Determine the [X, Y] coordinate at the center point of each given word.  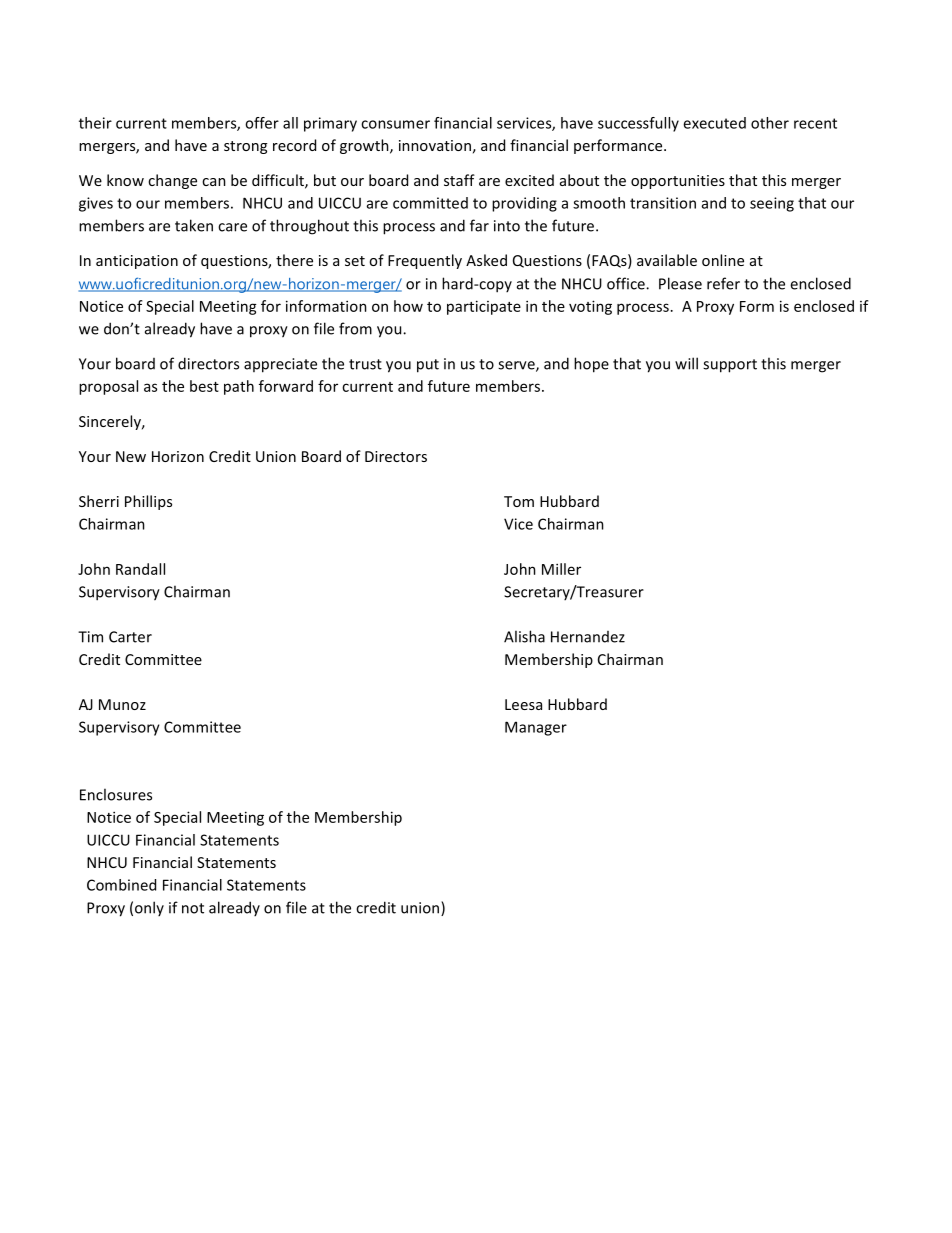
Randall [140, 569]
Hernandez [588, 637]
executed [714, 123]
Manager [536, 728]
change [172, 181]
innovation [435, 145]
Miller [561, 569]
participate [484, 307]
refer [723, 283]
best [204, 386]
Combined [121, 885]
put [428, 366]
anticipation [137, 262]
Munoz [122, 704]
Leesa [523, 704]
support [730, 366]
